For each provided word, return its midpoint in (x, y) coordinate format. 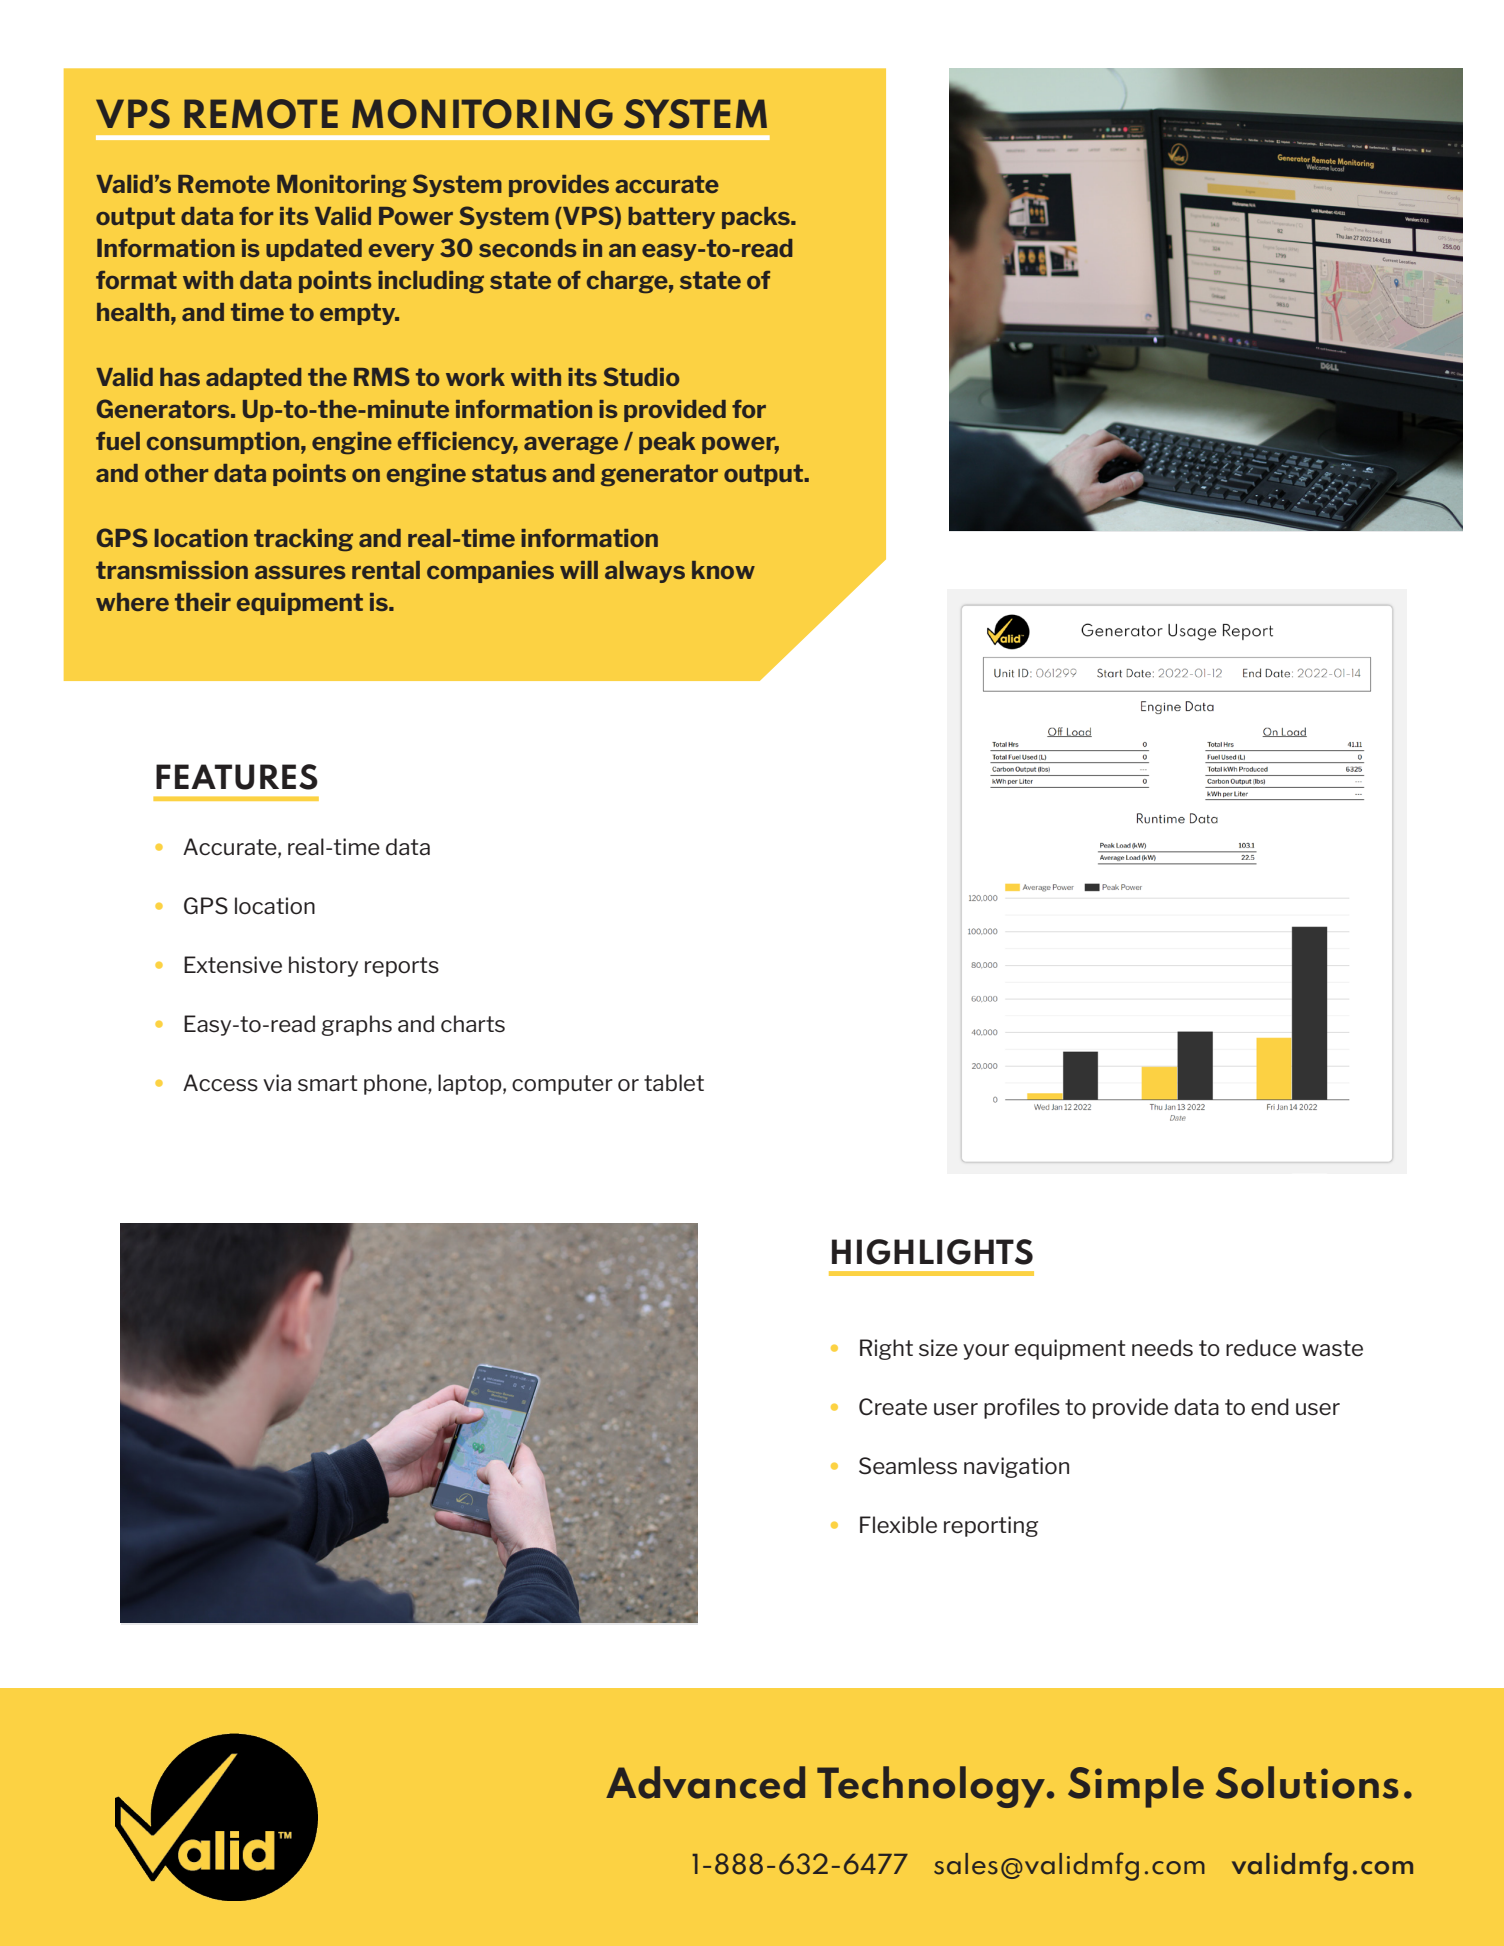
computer (562, 1085)
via (277, 1082)
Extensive (233, 965)
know (723, 570)
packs (757, 218)
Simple (1136, 1787)
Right (886, 1349)
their (203, 602)
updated (314, 250)
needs (1162, 1348)
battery (671, 218)
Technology (931, 1787)
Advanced (705, 1782)
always (645, 572)
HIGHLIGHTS (932, 1252)
